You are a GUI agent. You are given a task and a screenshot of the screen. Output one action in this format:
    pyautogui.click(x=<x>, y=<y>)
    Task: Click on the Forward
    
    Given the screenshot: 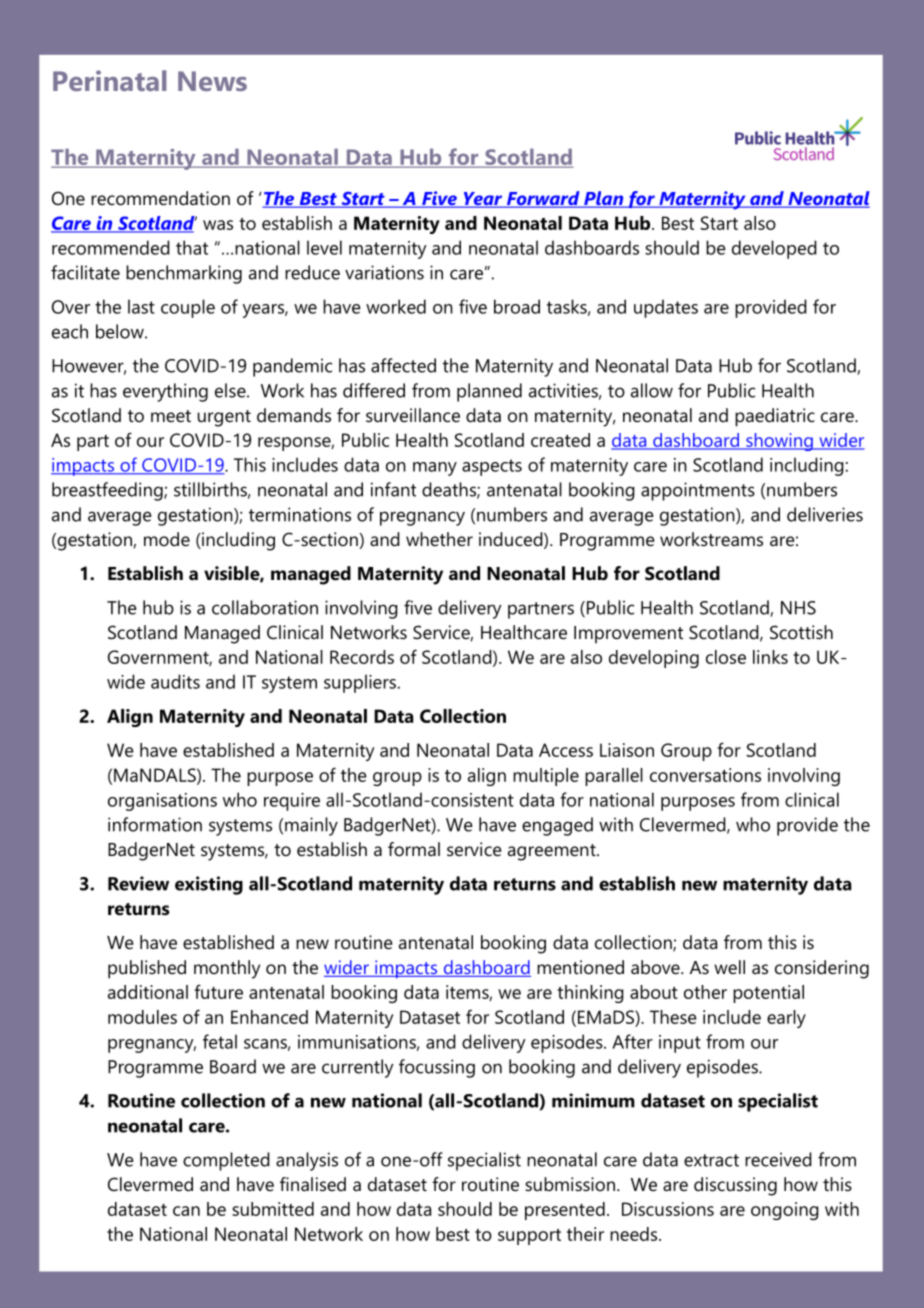 What is the action you would take?
    pyautogui.click(x=543, y=199)
